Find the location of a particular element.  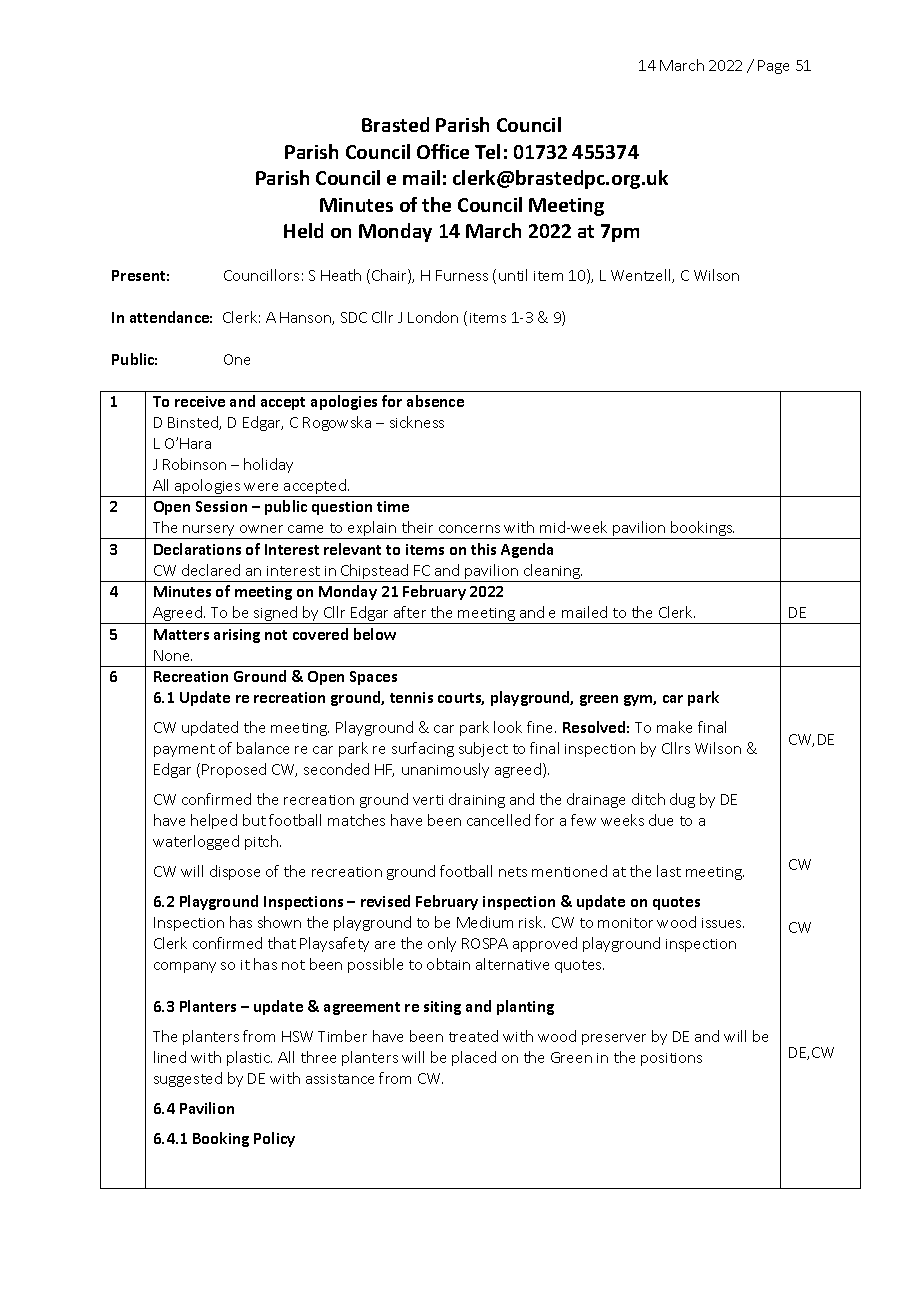

Page is located at coordinates (773, 67).
